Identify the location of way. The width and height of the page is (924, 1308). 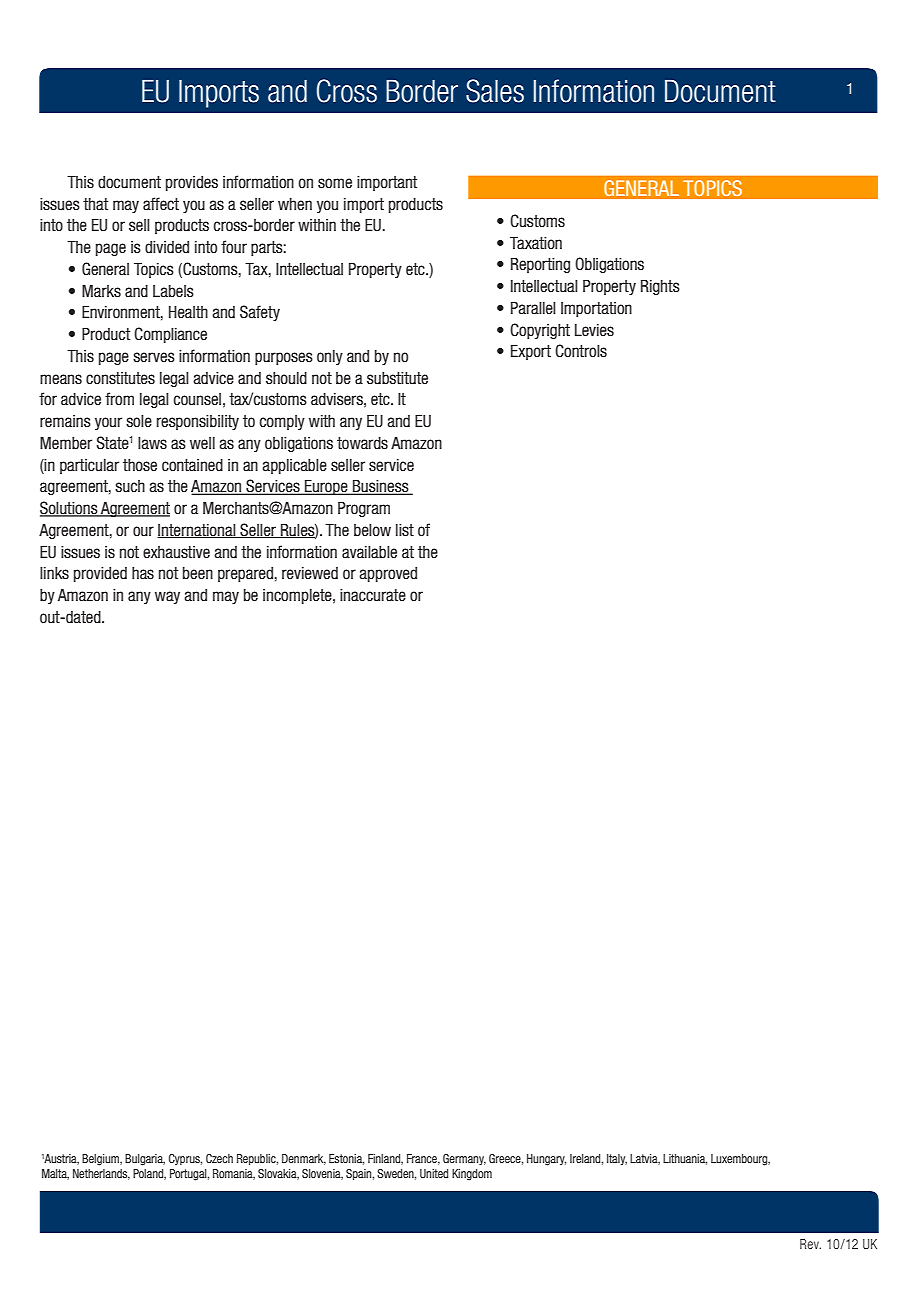
(167, 597).
